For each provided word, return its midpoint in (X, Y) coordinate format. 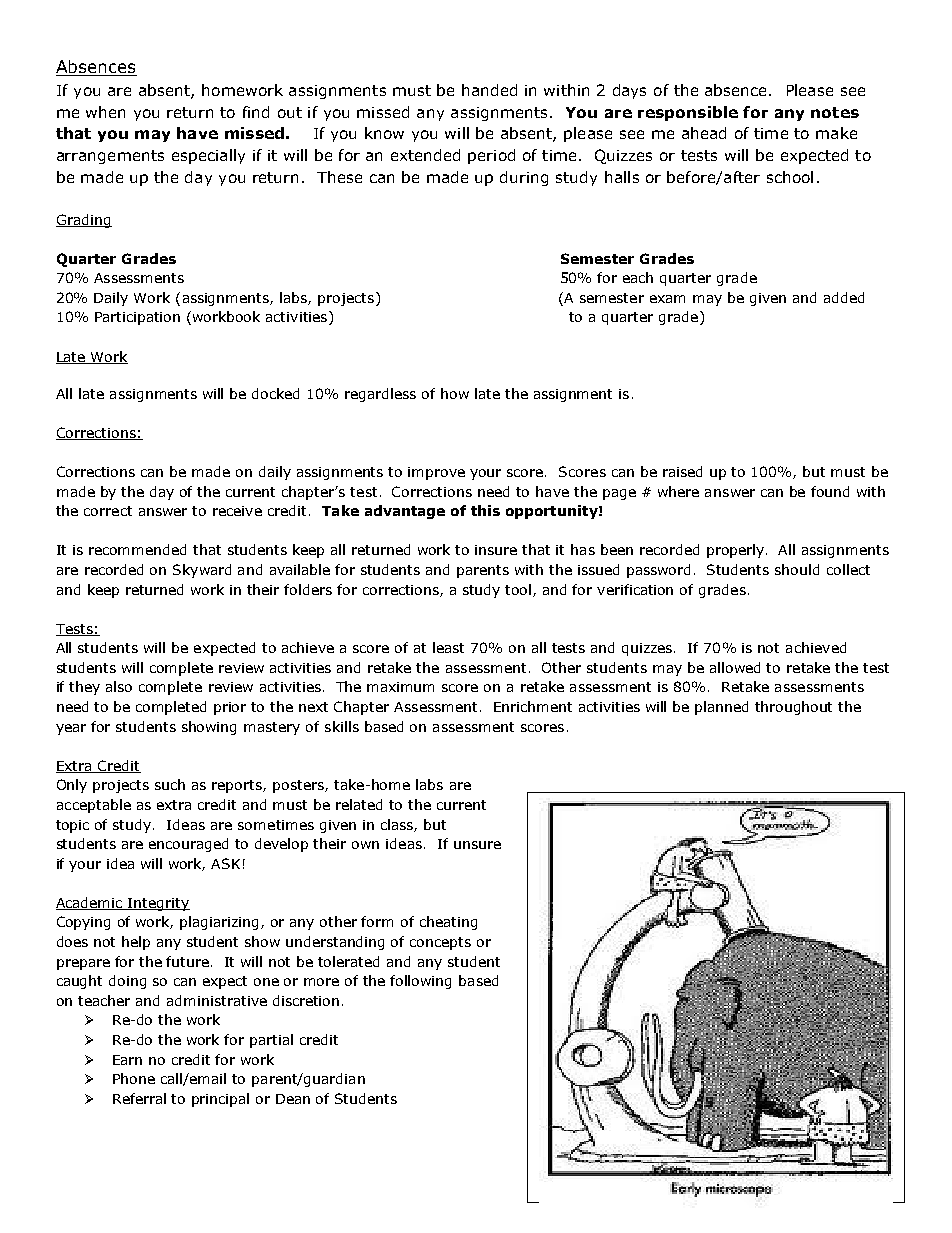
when (105, 112)
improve (436, 473)
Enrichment (533, 706)
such (170, 784)
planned (721, 708)
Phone (134, 1078)
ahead (704, 133)
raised (682, 471)
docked (275, 393)
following (420, 982)
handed (489, 90)
